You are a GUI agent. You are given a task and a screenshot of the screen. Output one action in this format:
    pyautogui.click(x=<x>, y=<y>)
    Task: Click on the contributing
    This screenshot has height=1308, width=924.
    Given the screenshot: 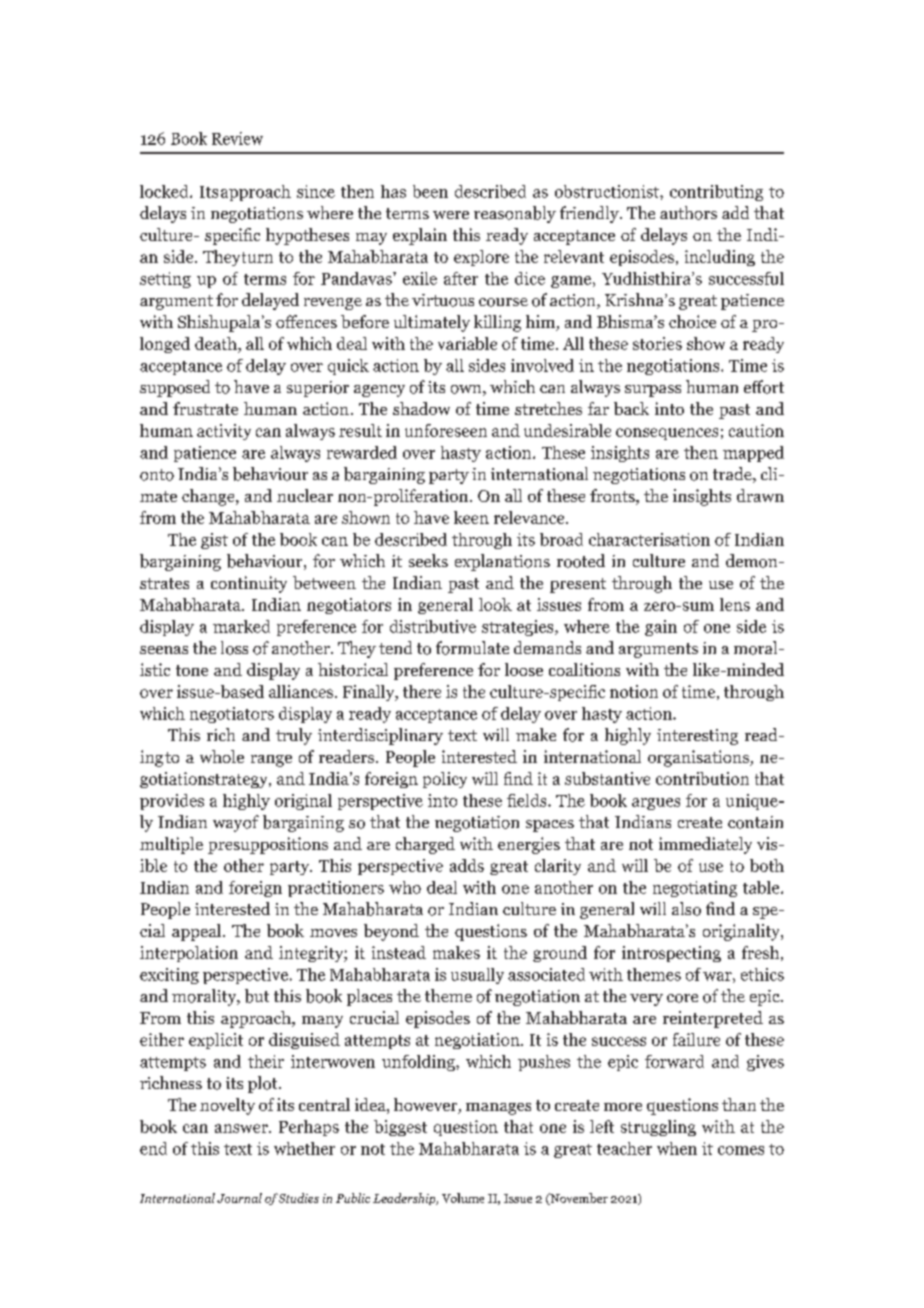 What is the action you would take?
    pyautogui.click(x=716, y=193)
